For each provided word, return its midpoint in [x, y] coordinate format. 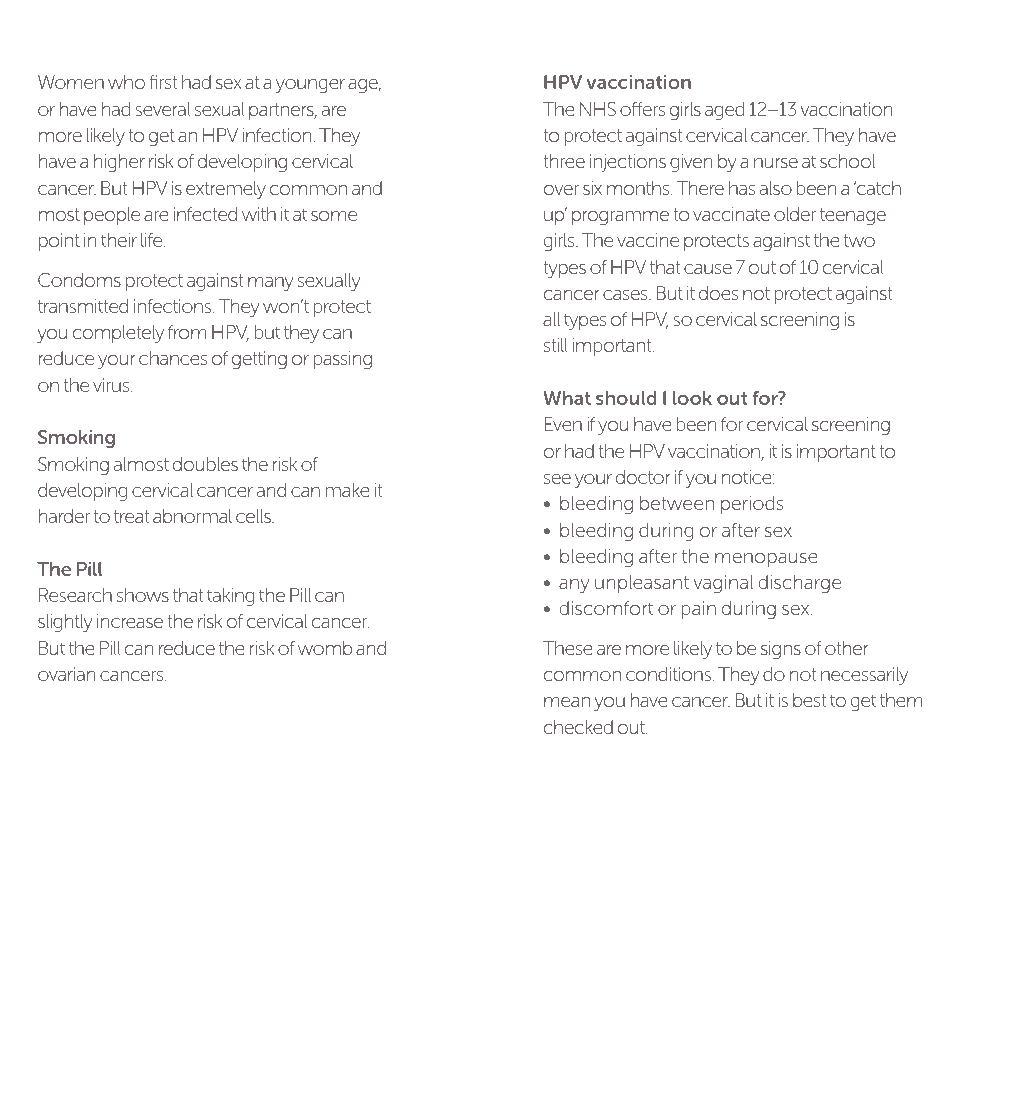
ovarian [66, 674]
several [163, 109]
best [809, 700]
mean [567, 702]
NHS [598, 109]
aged [724, 111]
